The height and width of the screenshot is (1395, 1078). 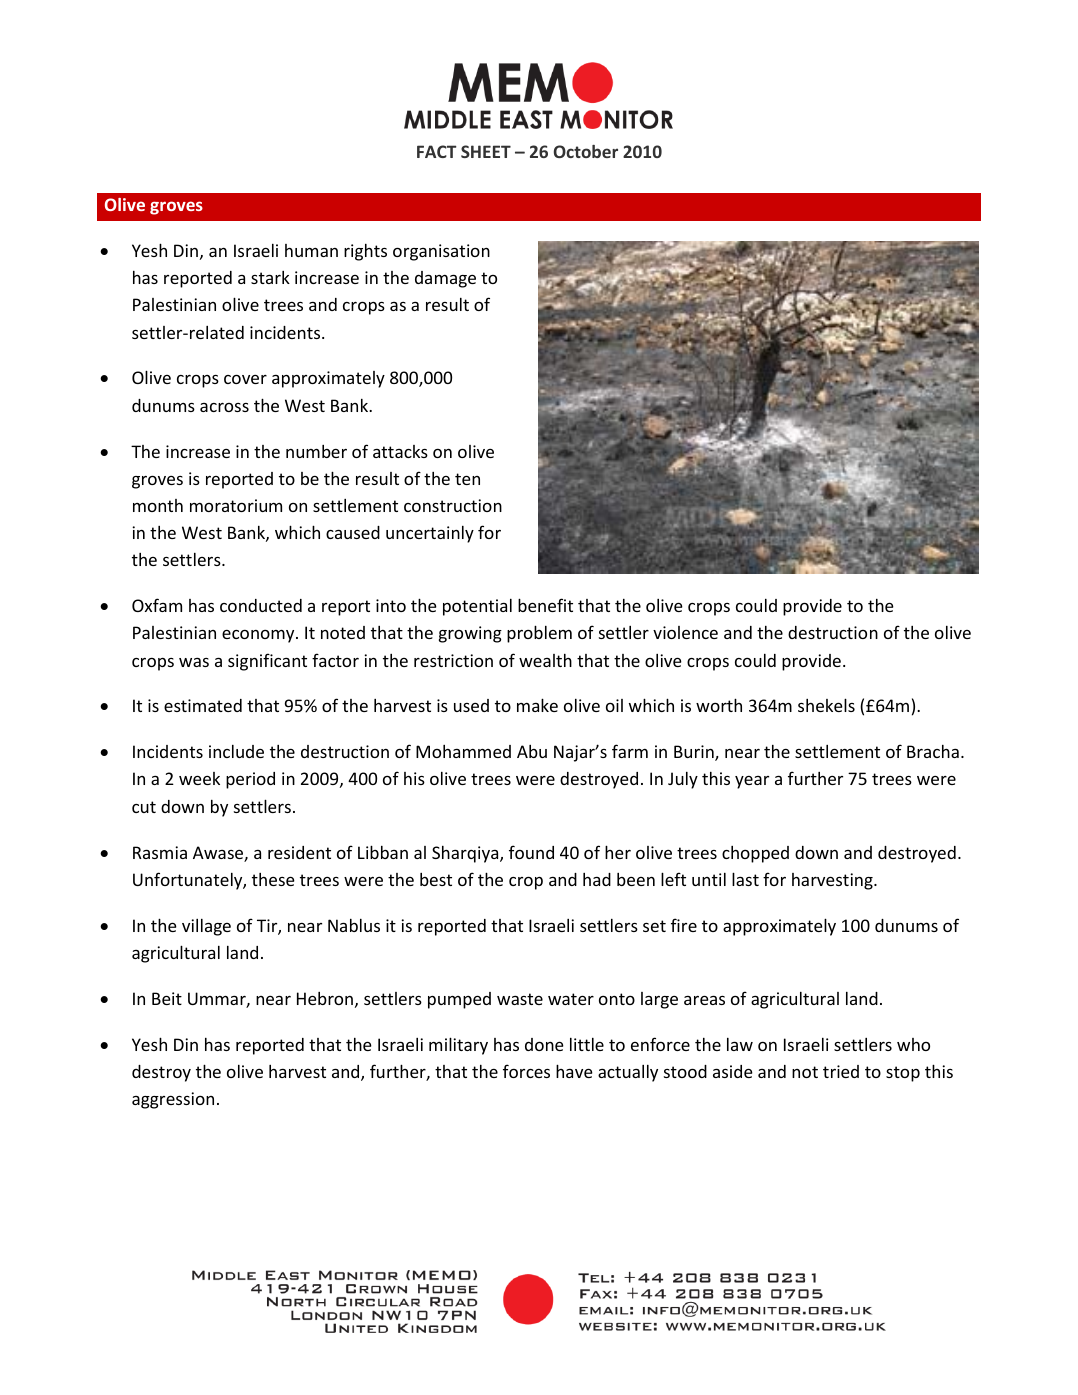 What do you see at coordinates (311, 250) in the screenshot?
I see `human` at bounding box center [311, 250].
